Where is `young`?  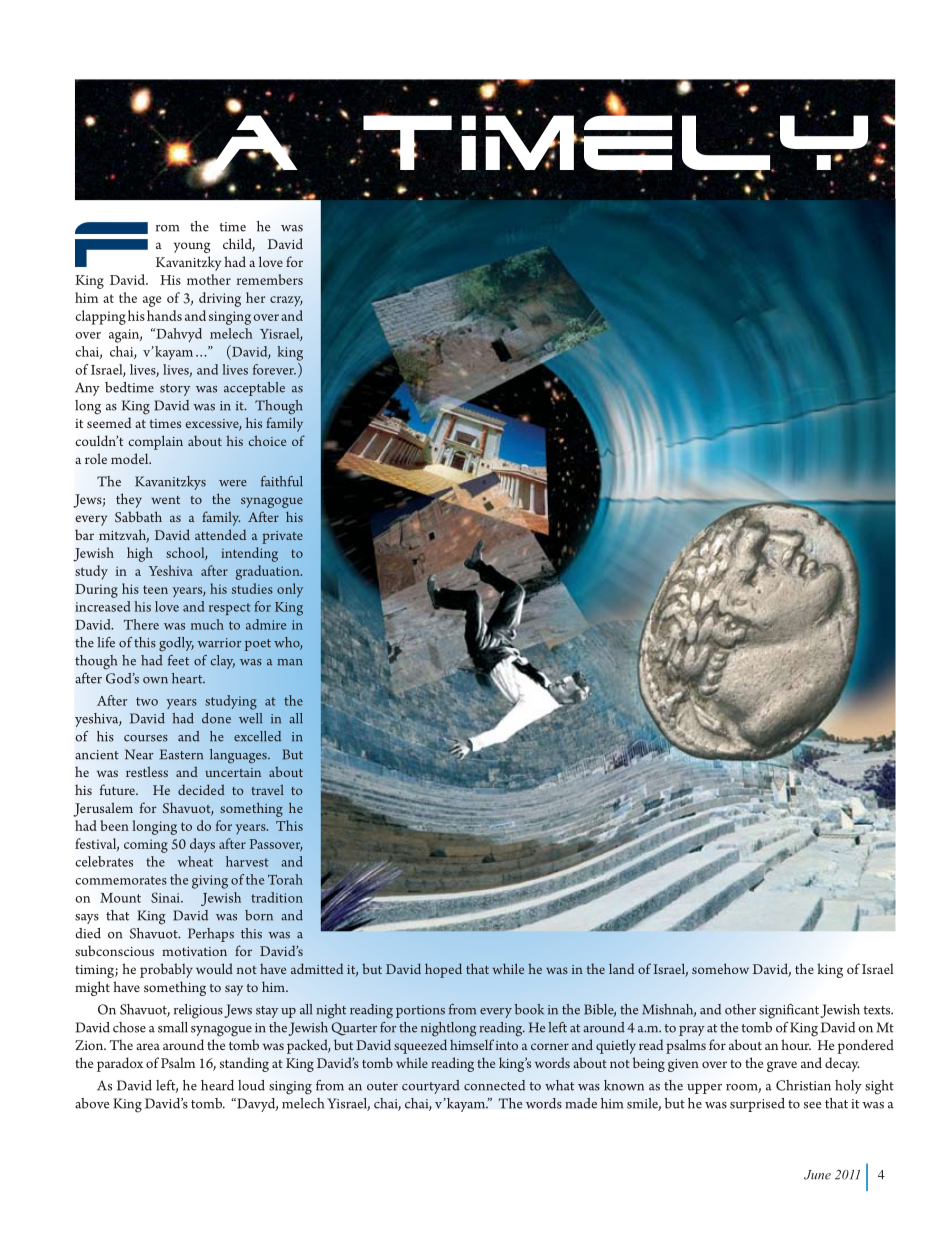
young is located at coordinates (192, 247).
